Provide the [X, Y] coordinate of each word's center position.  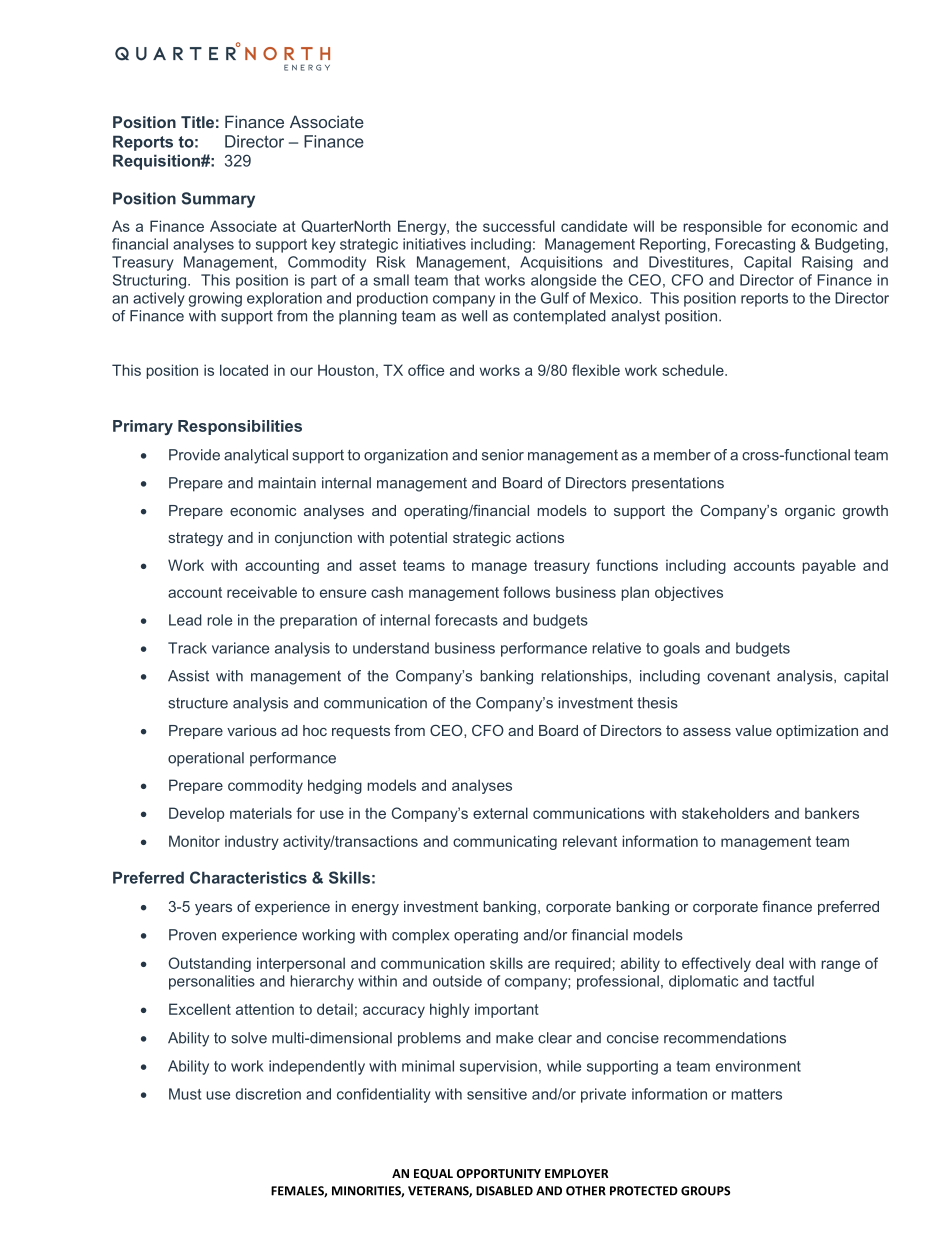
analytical [256, 456]
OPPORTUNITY [499, 1173]
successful [519, 226]
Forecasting [755, 245]
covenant [738, 676]
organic [810, 512]
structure [198, 703]
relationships [585, 677]
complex [420, 936]
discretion [268, 1094]
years [213, 909]
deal [770, 963]
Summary [218, 200]
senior [503, 455]
